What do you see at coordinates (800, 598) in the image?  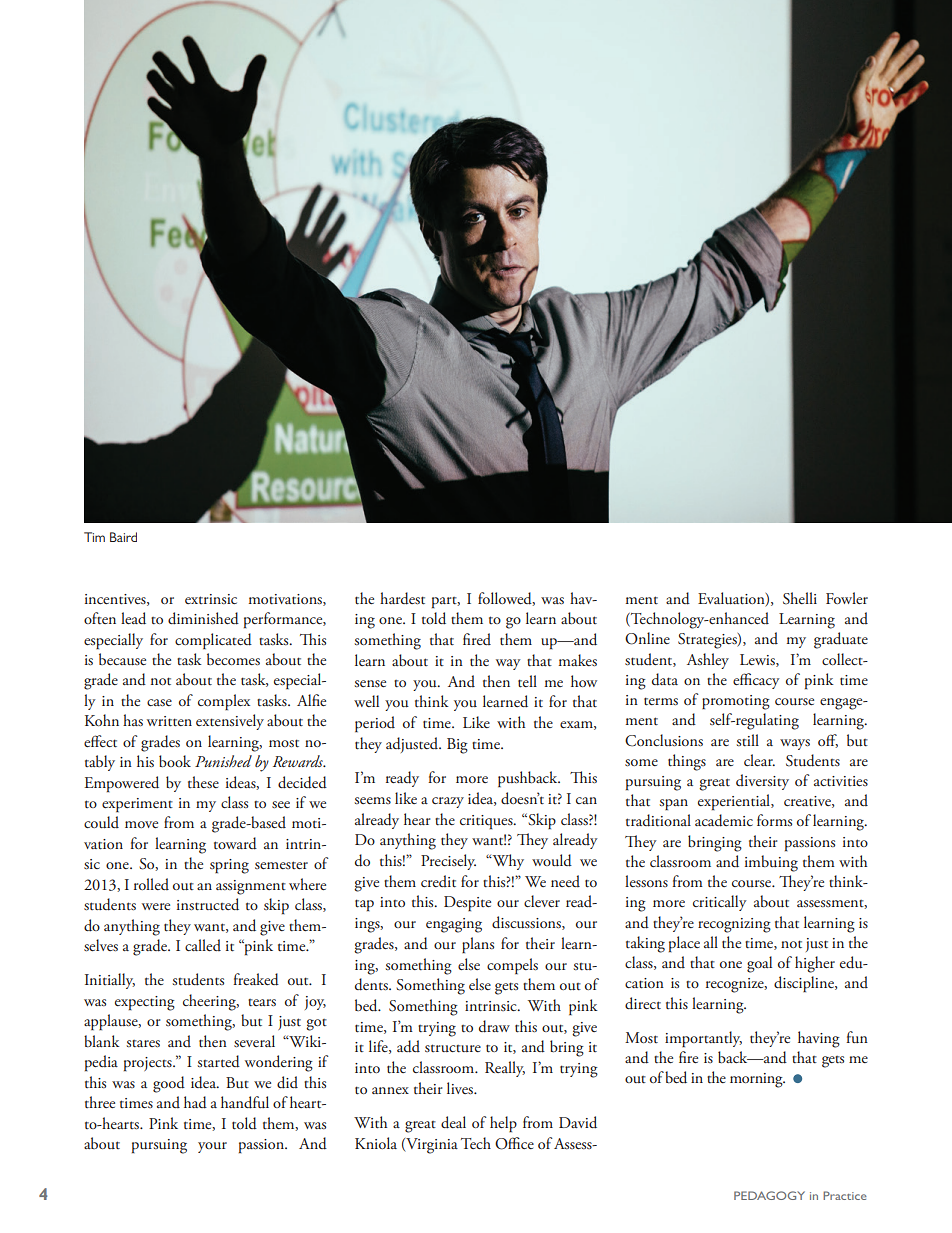 I see `Shelli` at bounding box center [800, 598].
